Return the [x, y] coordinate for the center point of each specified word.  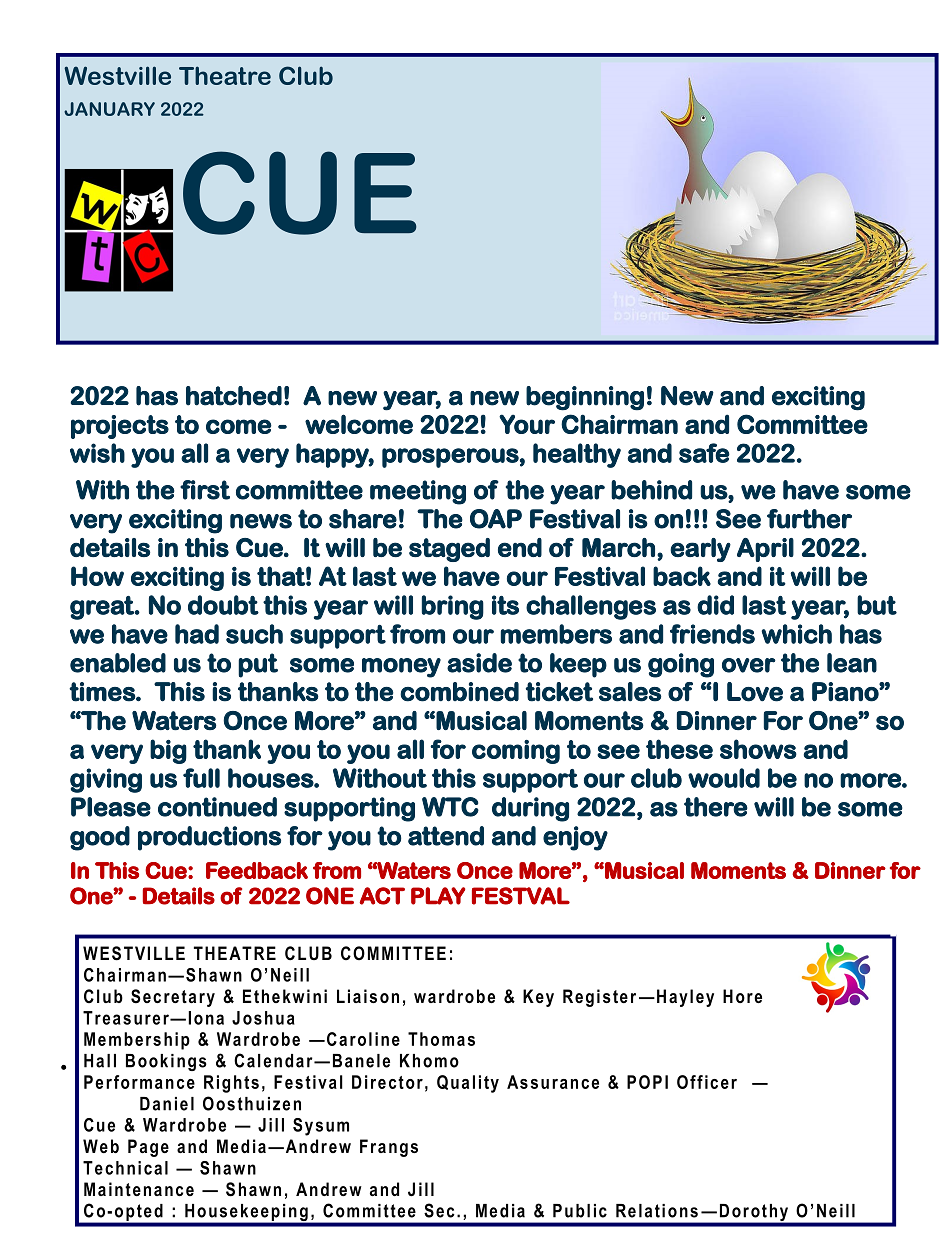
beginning [585, 398]
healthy [577, 455]
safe [704, 453]
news [261, 521]
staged [449, 550]
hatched [234, 396]
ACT [382, 896]
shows [758, 749]
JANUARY [109, 109]
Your [527, 424]
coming [516, 752]
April [765, 550]
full [201, 778]
